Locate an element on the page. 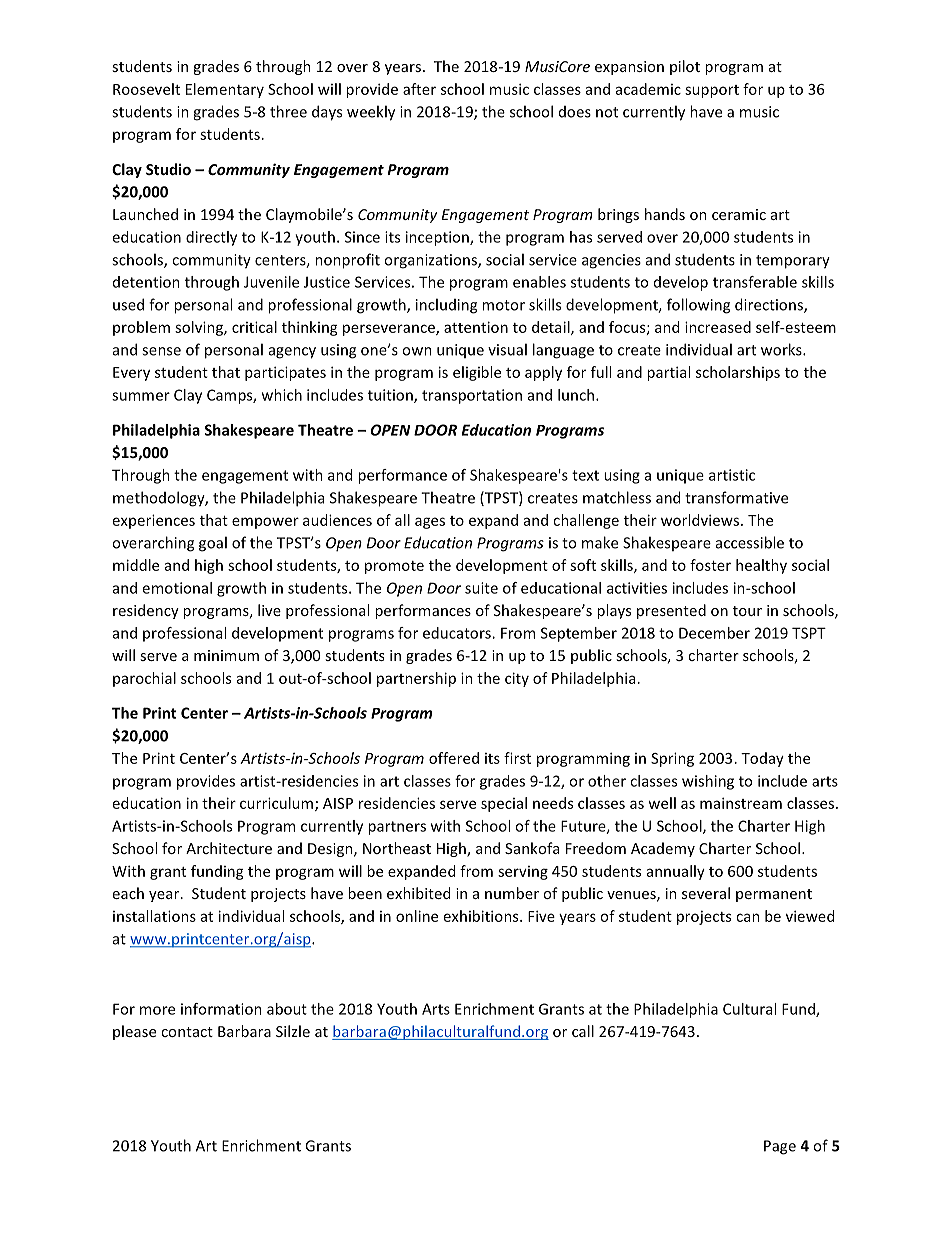 This image has width=952, height=1233. eligible is located at coordinates (477, 373).
